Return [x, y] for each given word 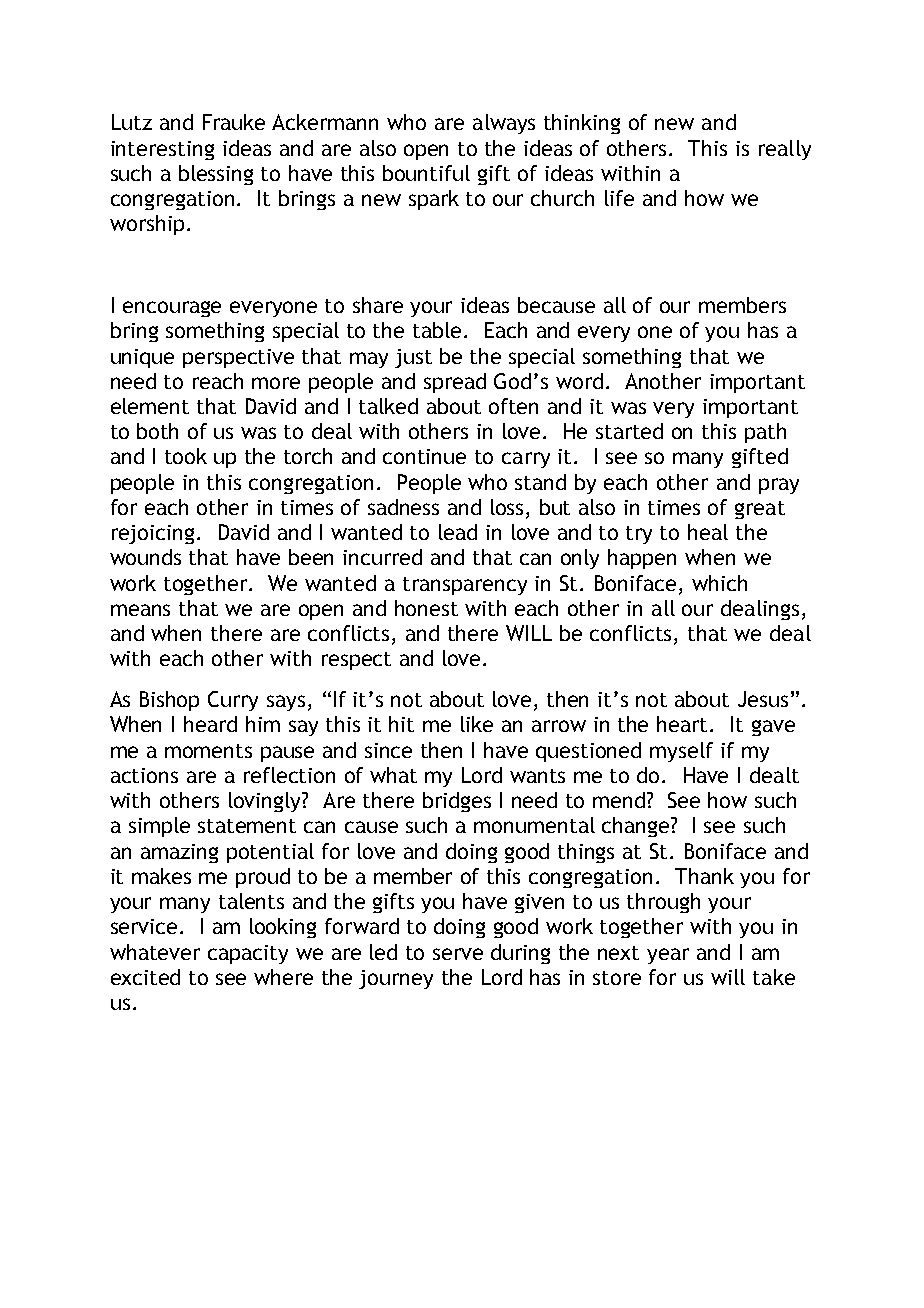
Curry [233, 701]
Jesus [763, 699]
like [477, 724]
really [785, 150]
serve [458, 954]
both [157, 431]
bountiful [426, 173]
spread [455, 383]
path [765, 433]
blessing [216, 175]
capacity [248, 954]
